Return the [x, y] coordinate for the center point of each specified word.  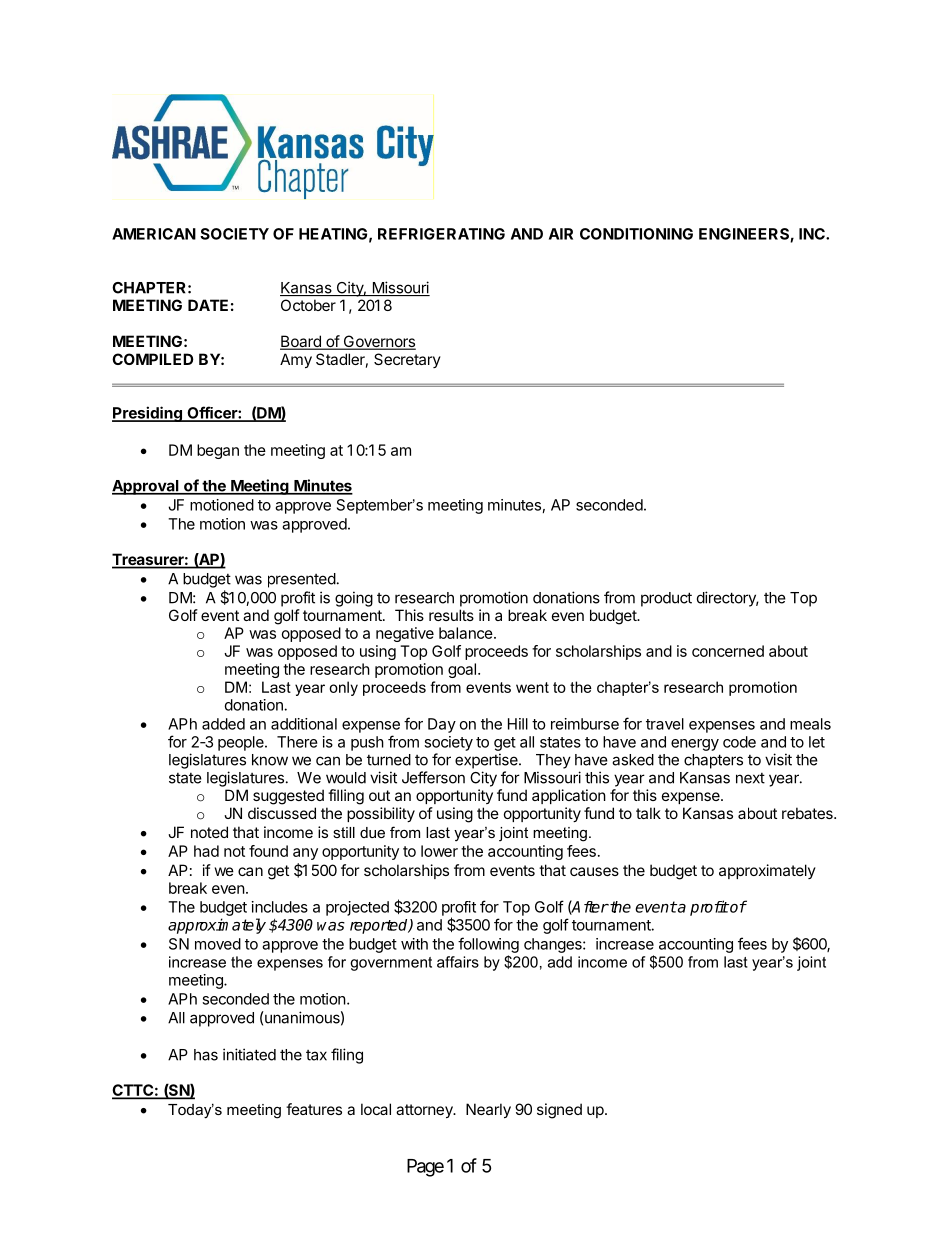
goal [462, 670]
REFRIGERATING [441, 234]
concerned [728, 651]
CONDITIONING [636, 234]
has [206, 1055]
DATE [208, 305]
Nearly [488, 1110]
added [223, 724]
